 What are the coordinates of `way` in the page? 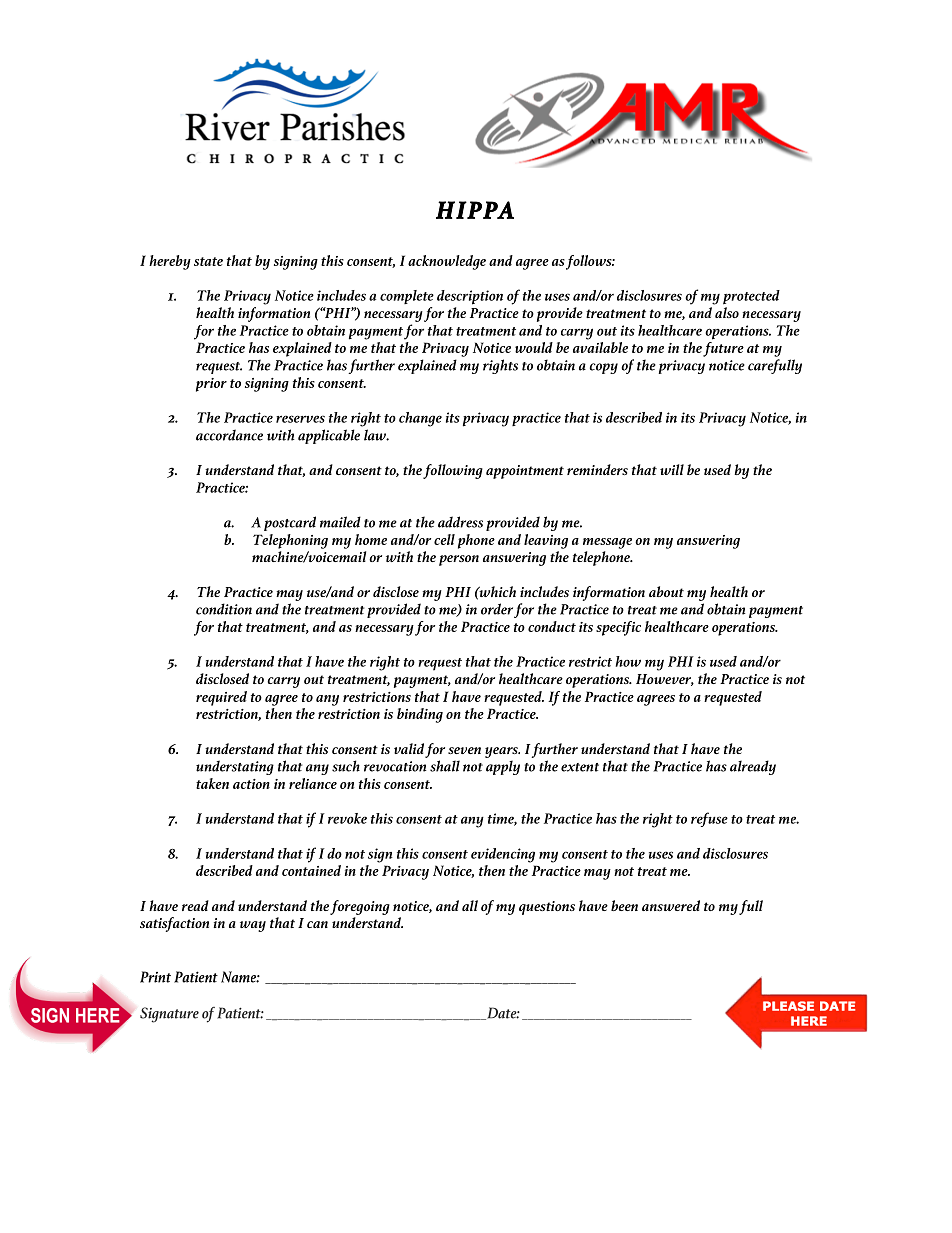 It's located at (253, 926).
